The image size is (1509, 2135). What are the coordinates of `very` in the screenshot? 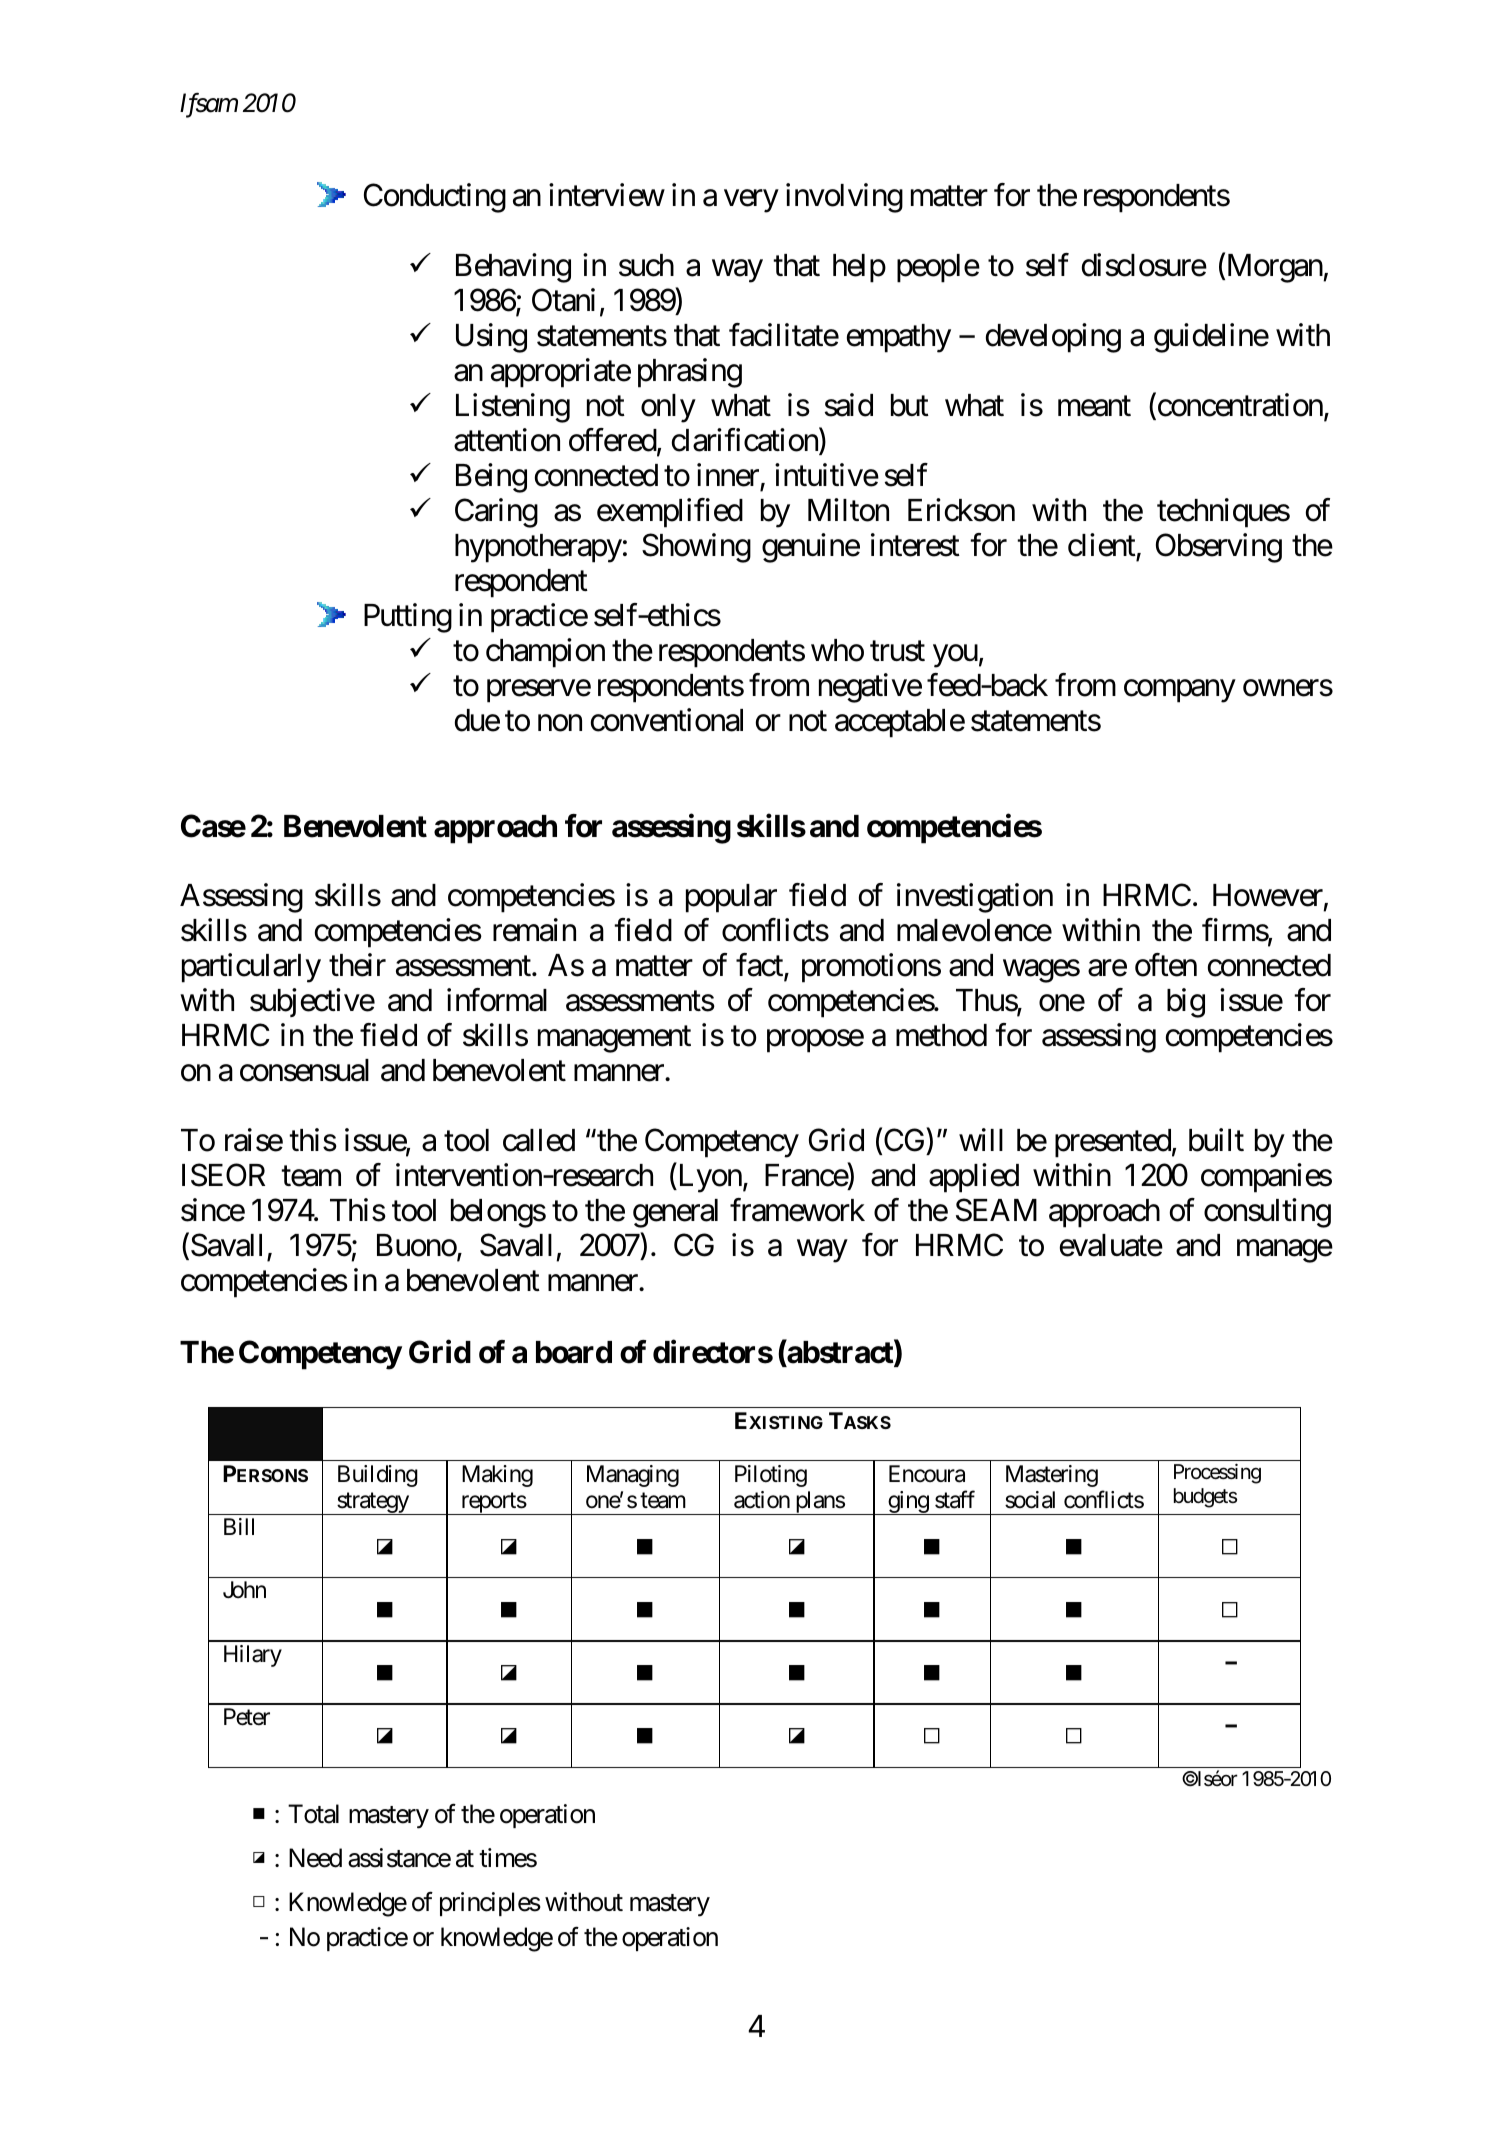 It's located at (751, 201).
